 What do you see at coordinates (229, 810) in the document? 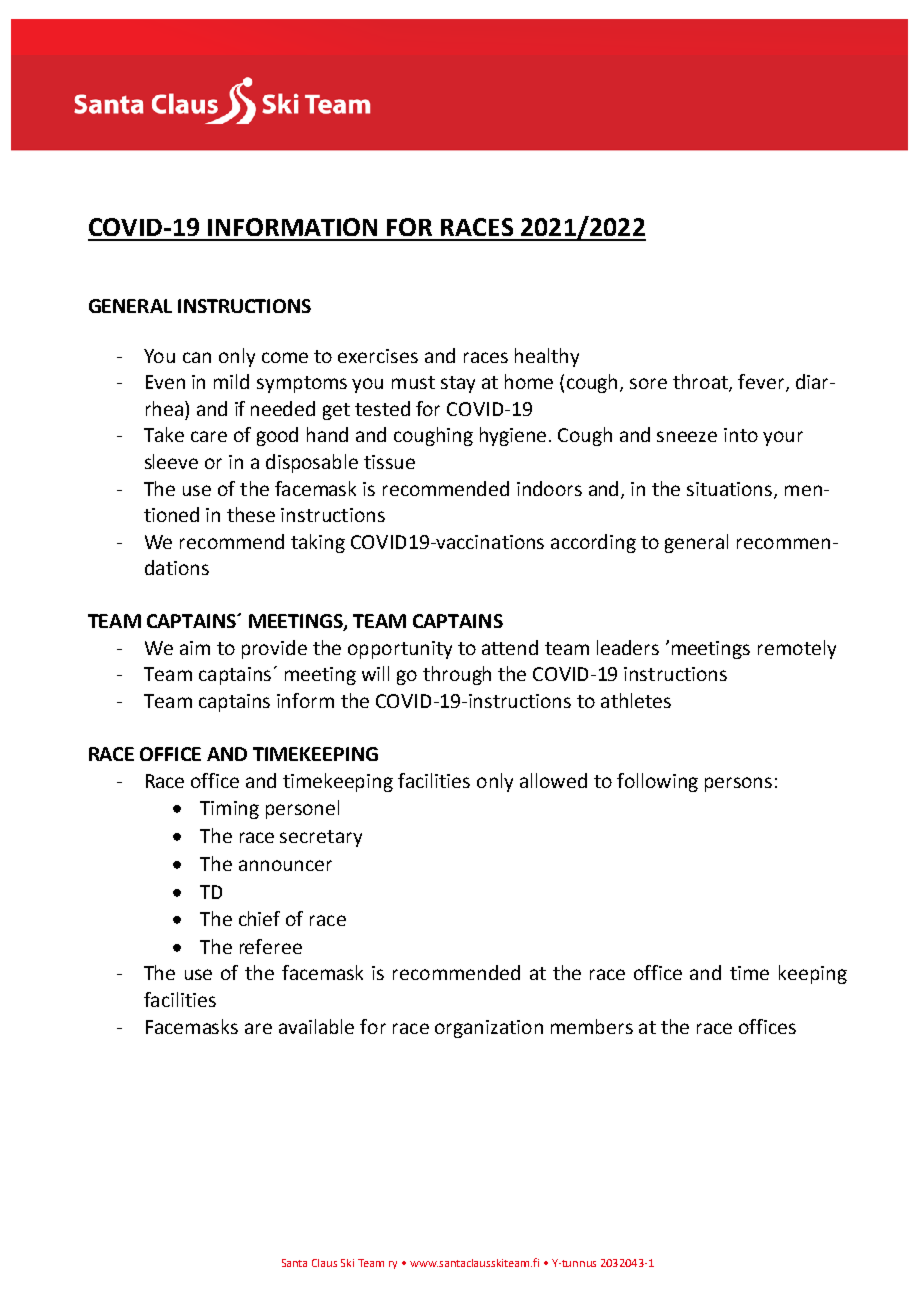
I see `Timing` at bounding box center [229, 810].
